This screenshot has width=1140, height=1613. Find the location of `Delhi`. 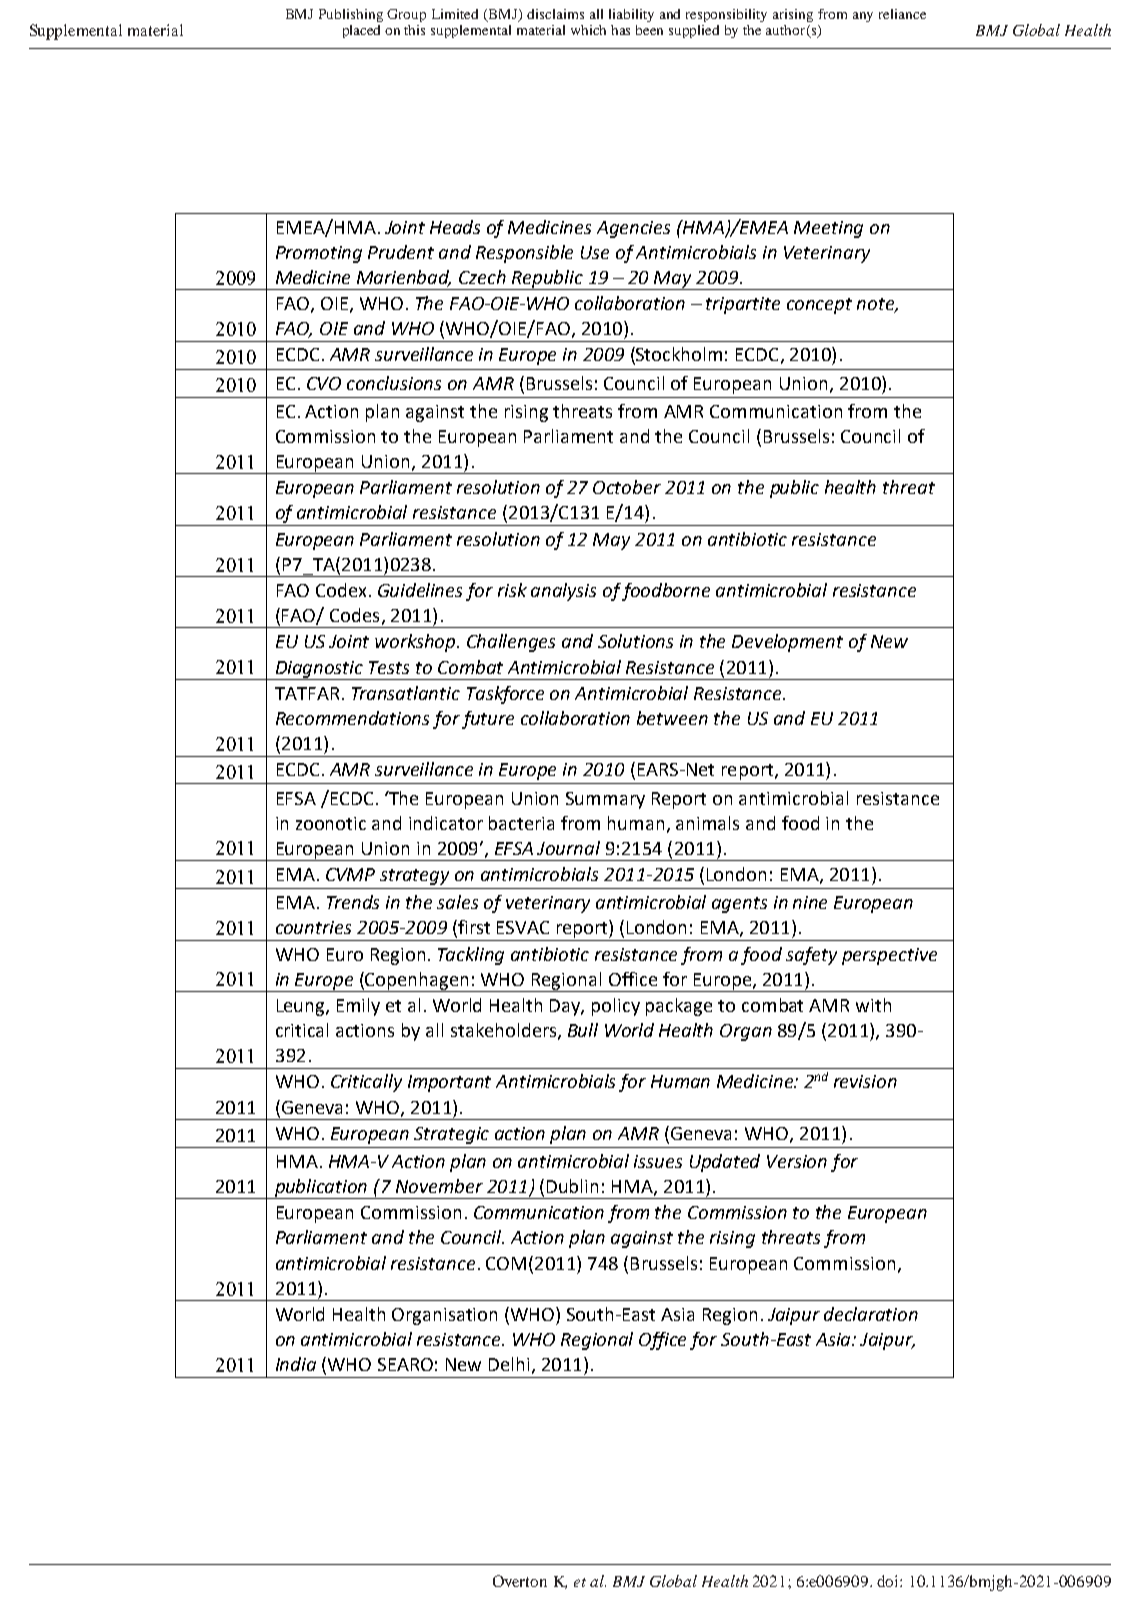

Delhi is located at coordinates (509, 1364).
